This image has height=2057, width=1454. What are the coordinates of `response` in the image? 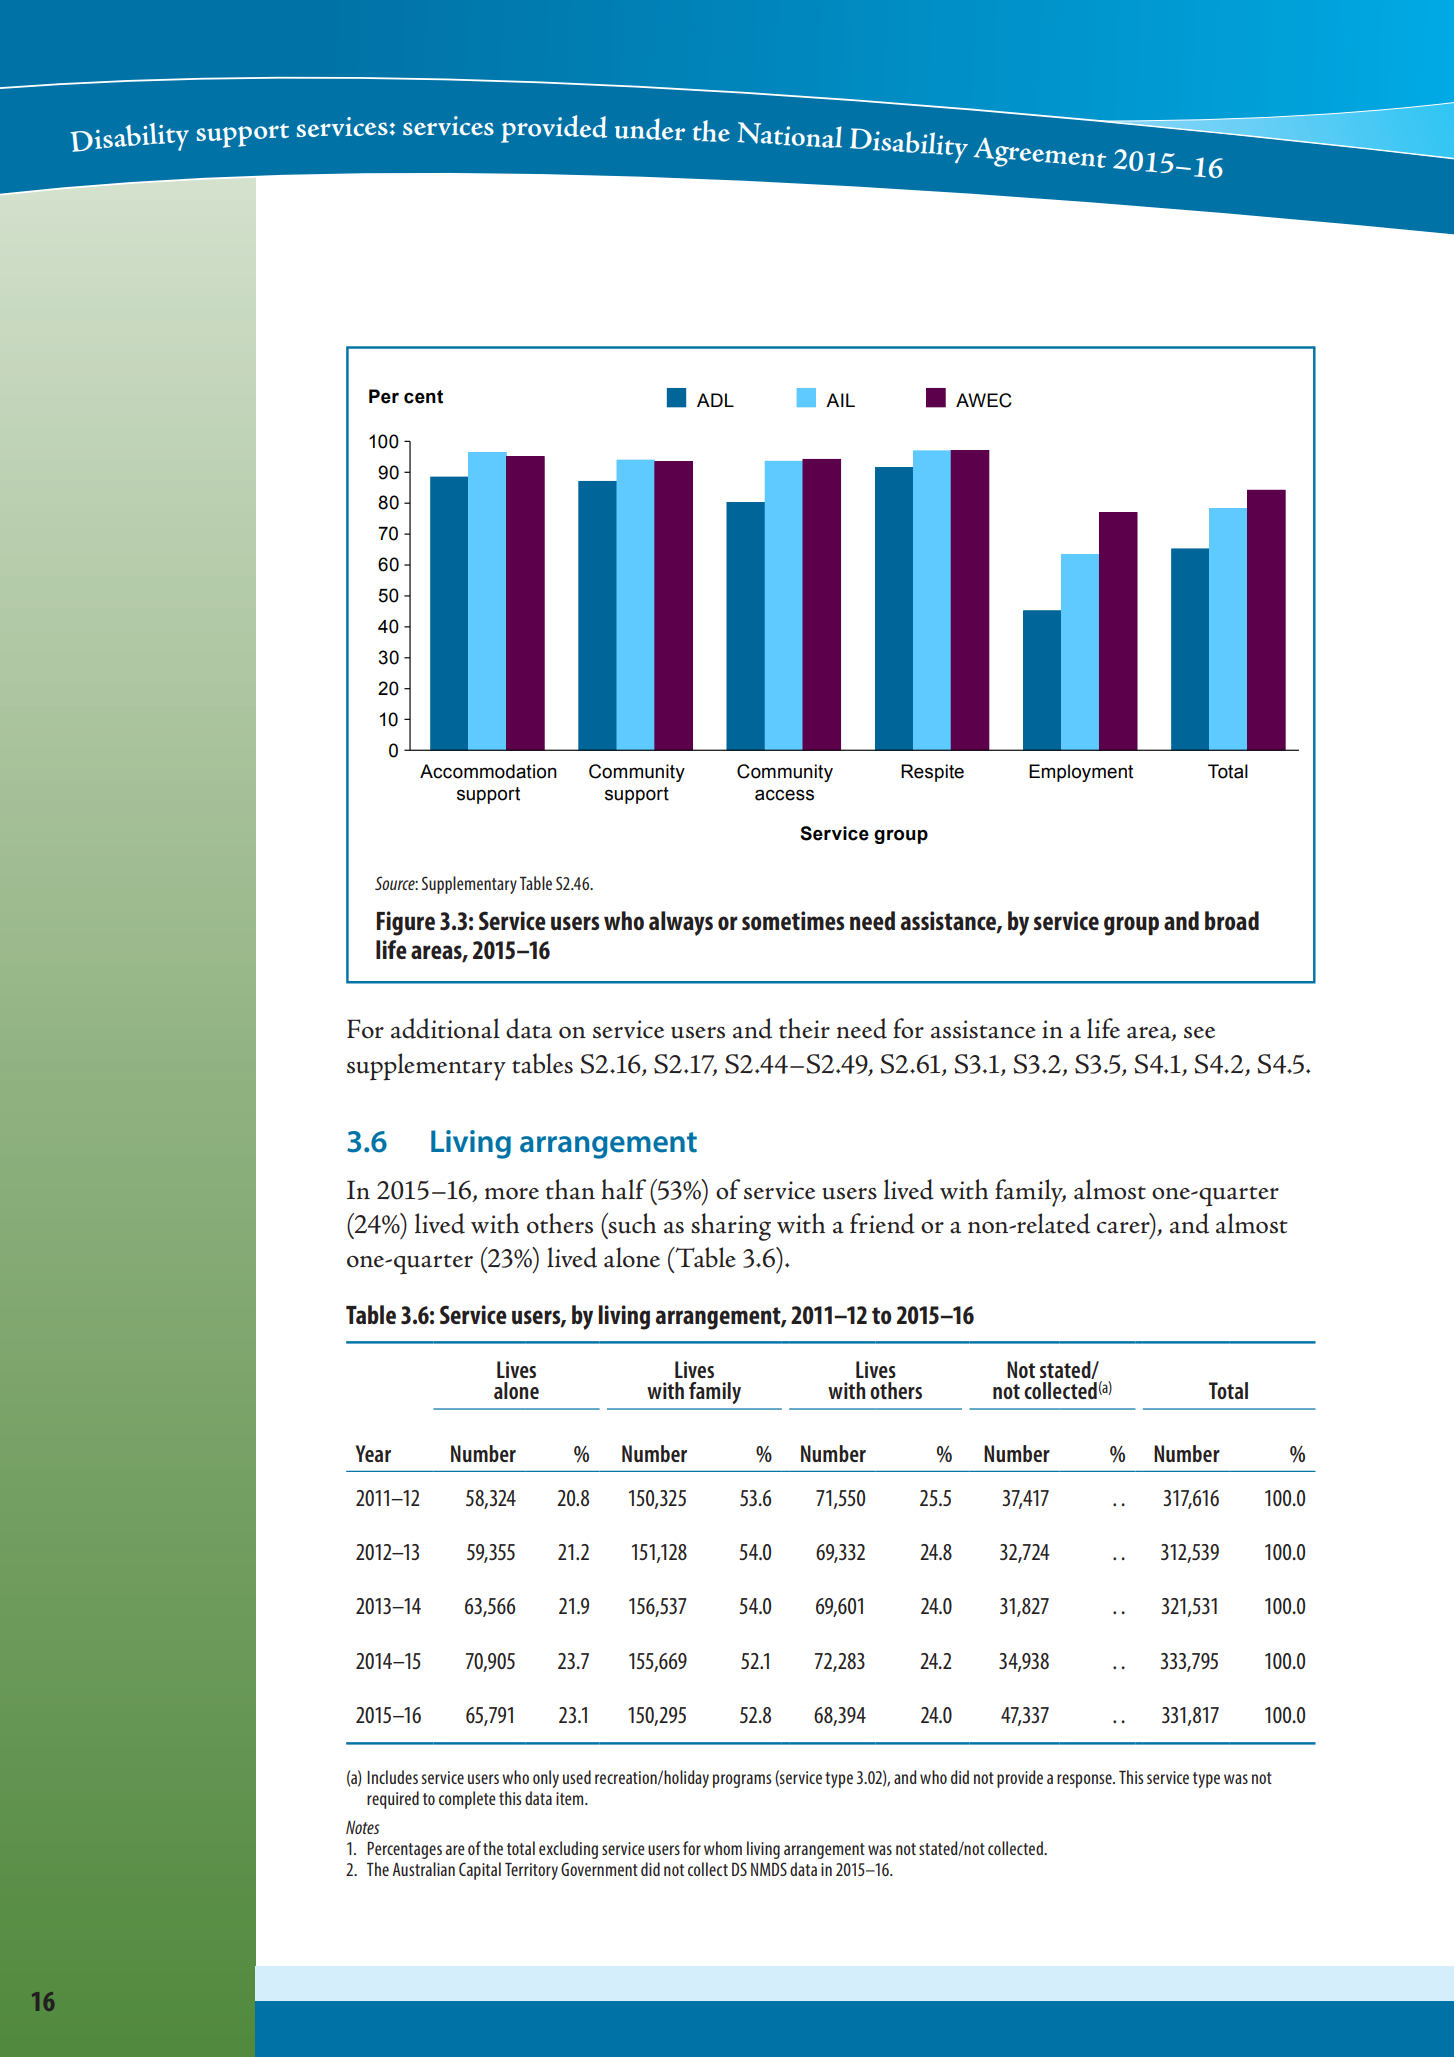 It's located at (1085, 1781).
